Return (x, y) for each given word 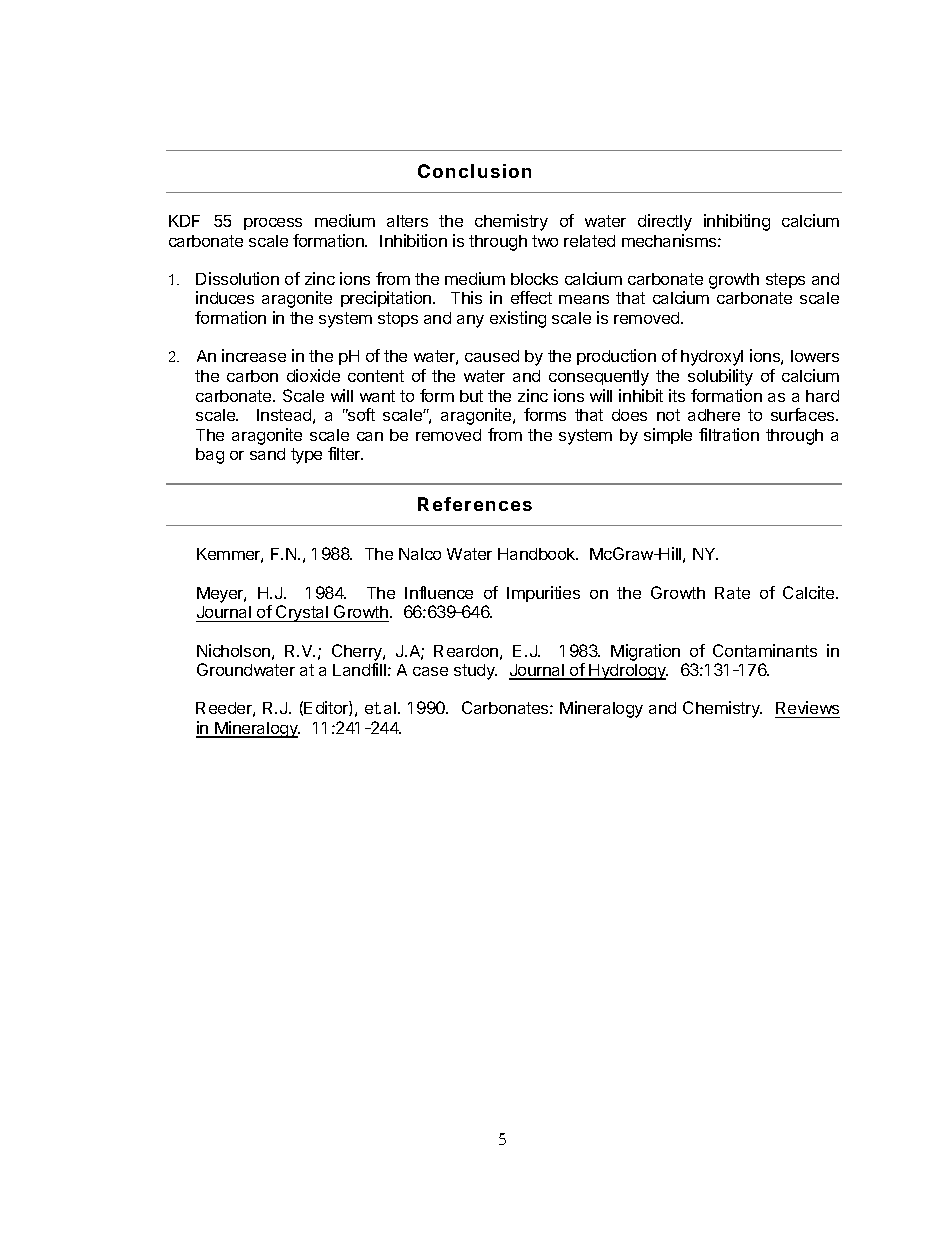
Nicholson (233, 650)
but (471, 396)
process (273, 224)
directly (665, 222)
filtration (729, 434)
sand (267, 454)
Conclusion (474, 171)
